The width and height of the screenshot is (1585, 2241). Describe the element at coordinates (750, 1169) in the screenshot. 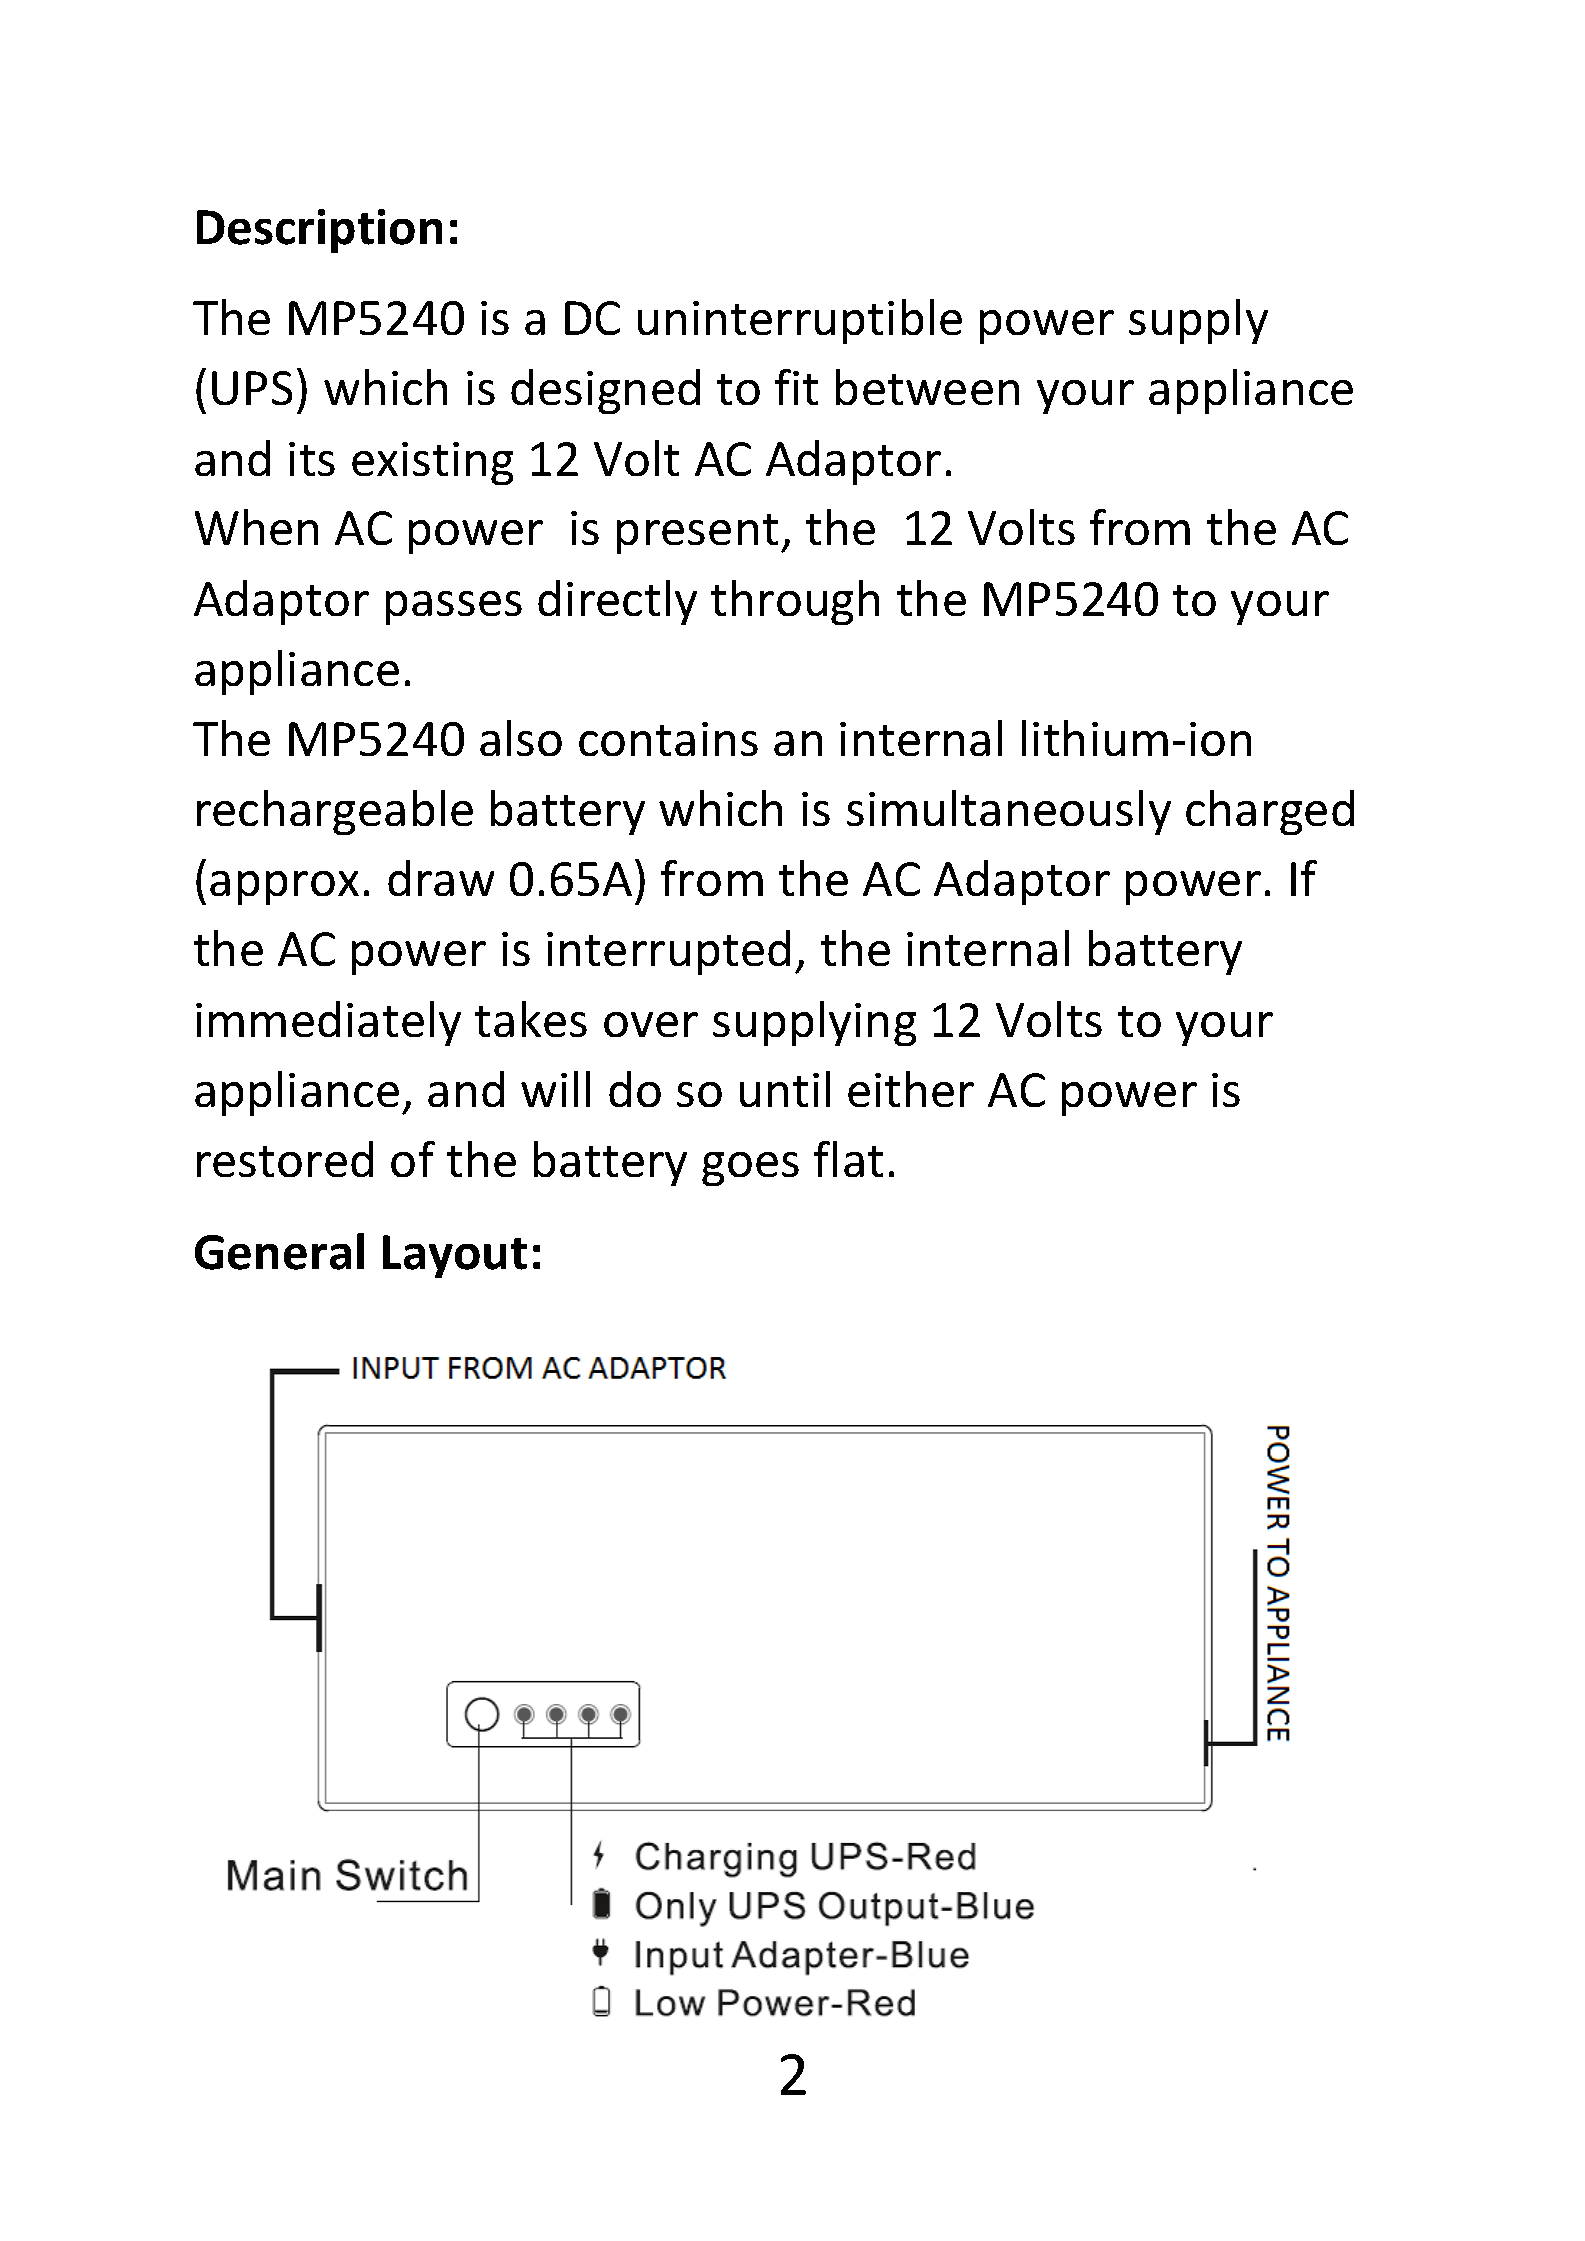

I see `goes` at that location.
